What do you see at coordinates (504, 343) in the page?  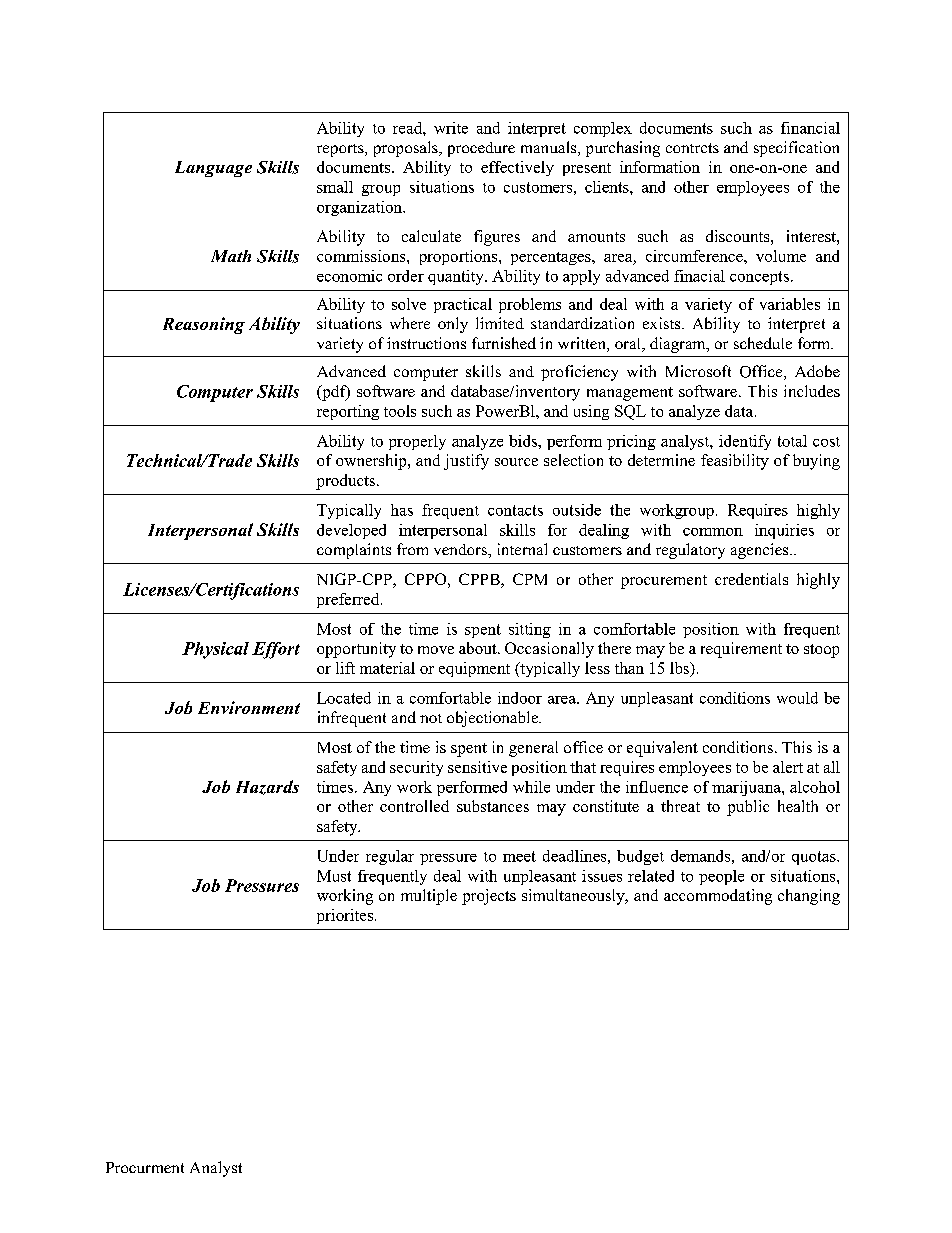 I see `furnished` at bounding box center [504, 343].
